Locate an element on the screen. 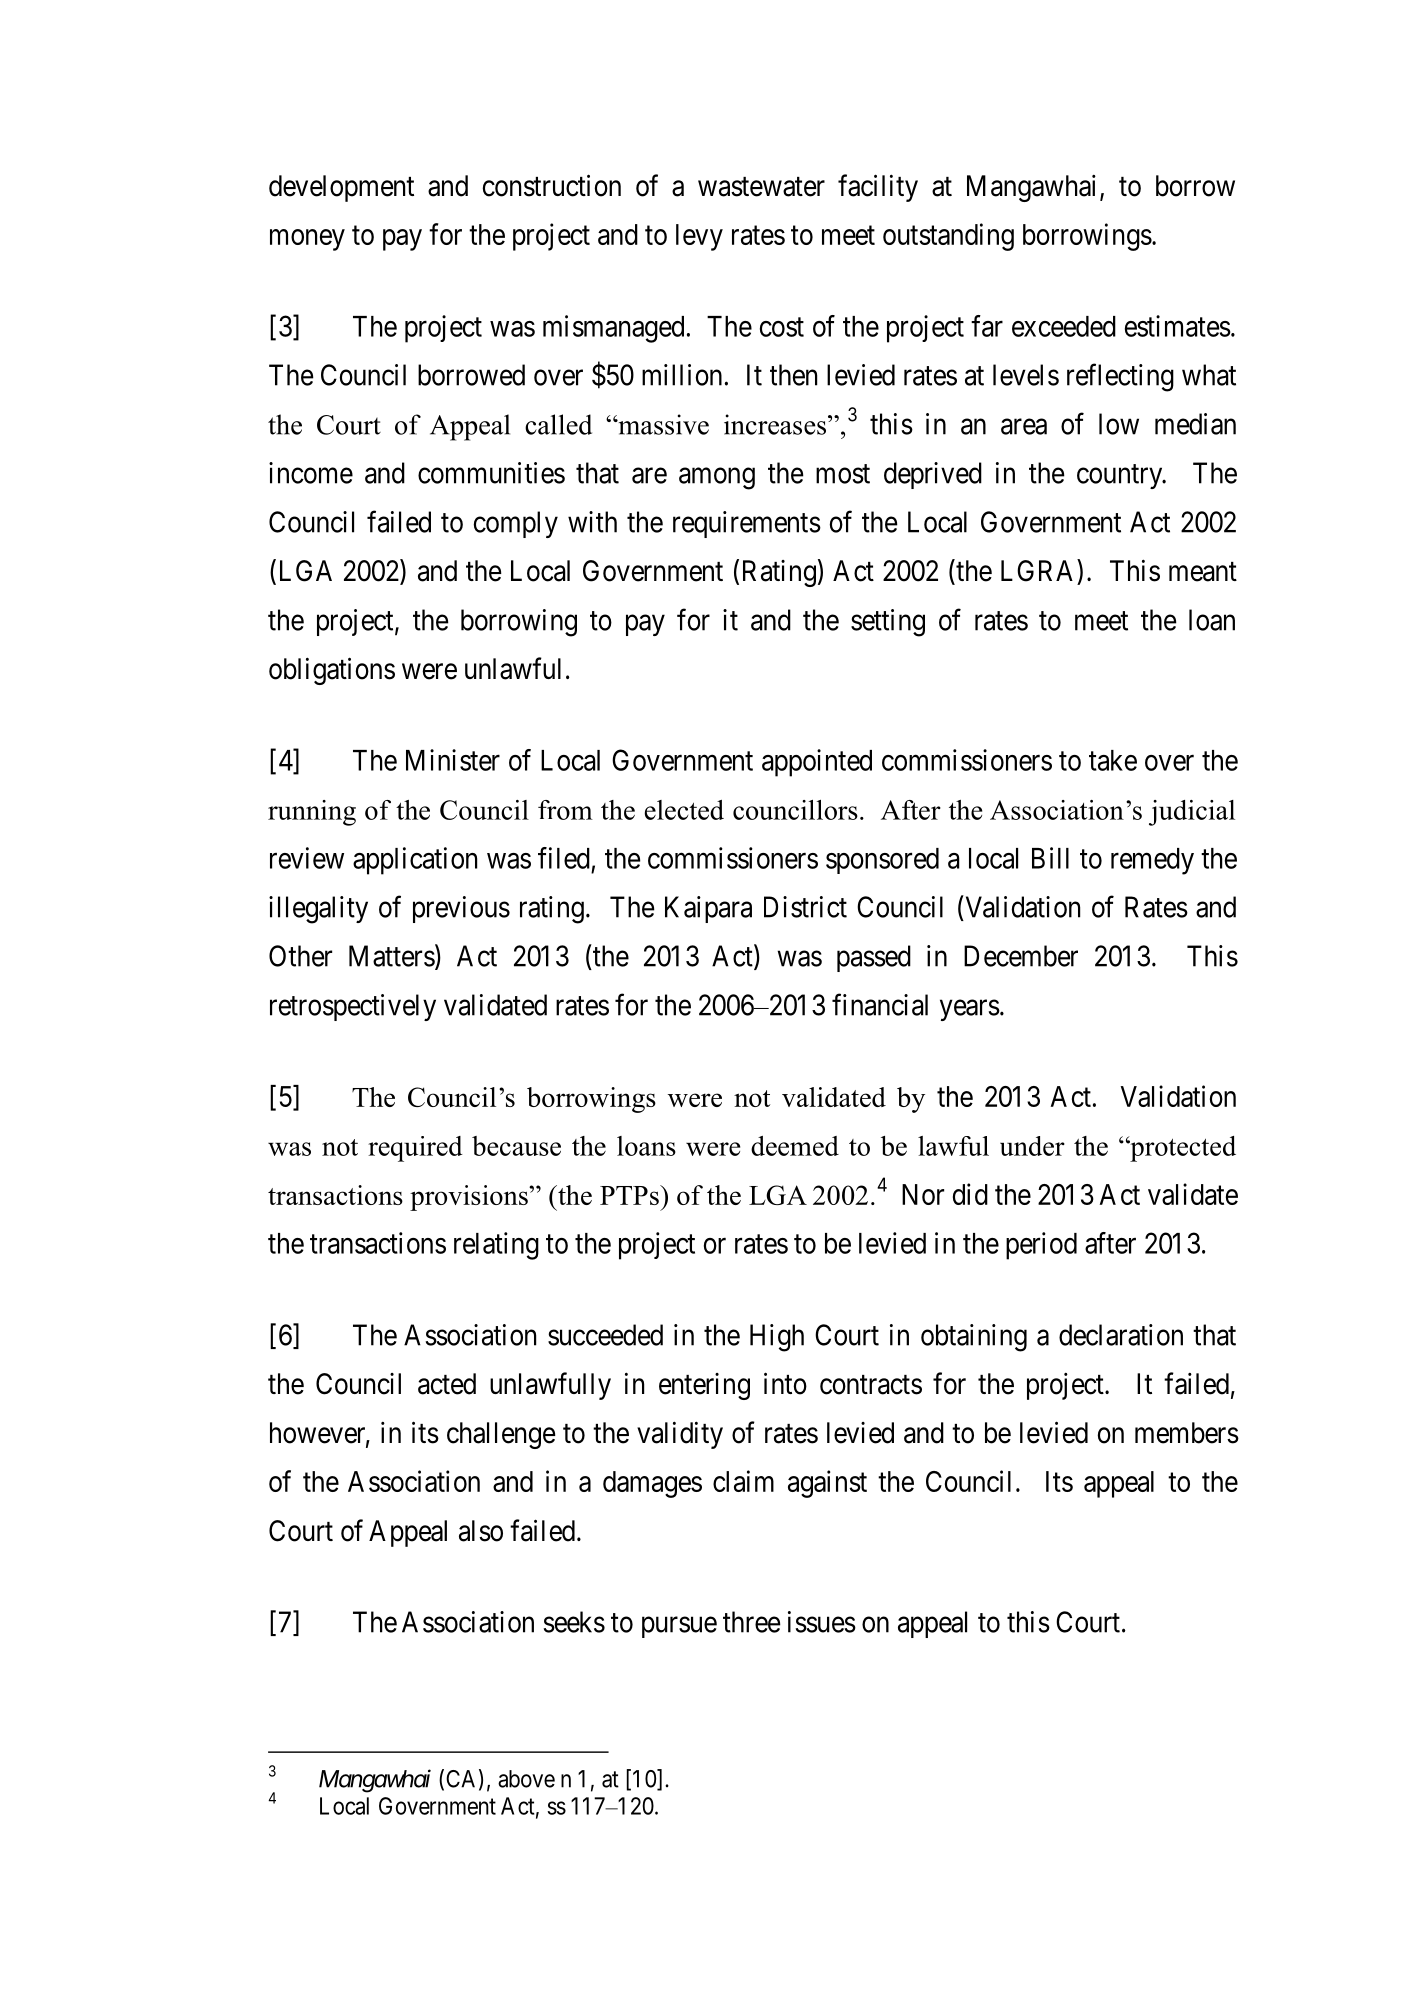  wastewater is located at coordinates (761, 187).
